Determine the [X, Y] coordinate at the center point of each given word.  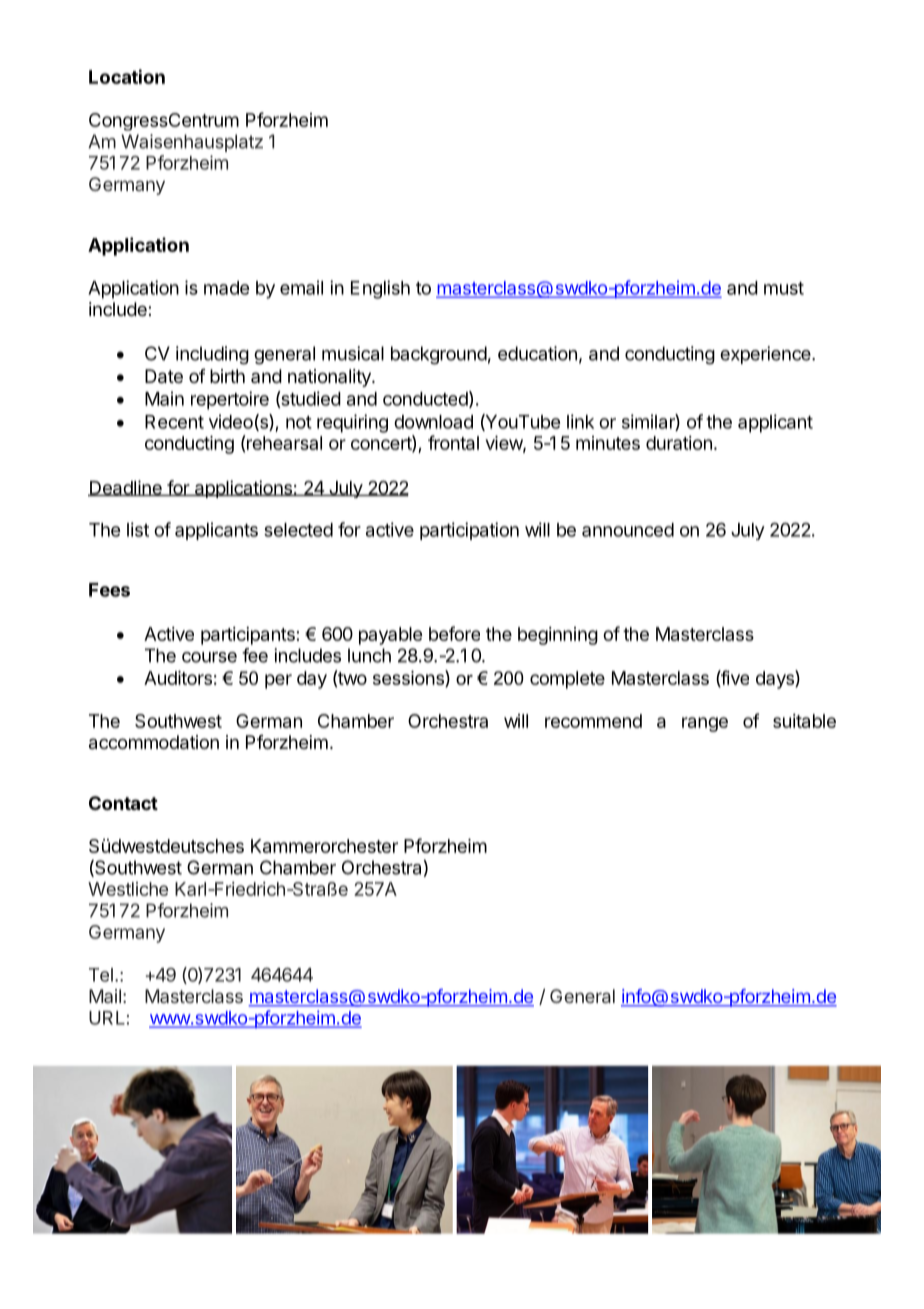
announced [628, 530]
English [380, 289]
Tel [101, 975]
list [138, 529]
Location [127, 76]
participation [469, 531]
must [784, 288]
